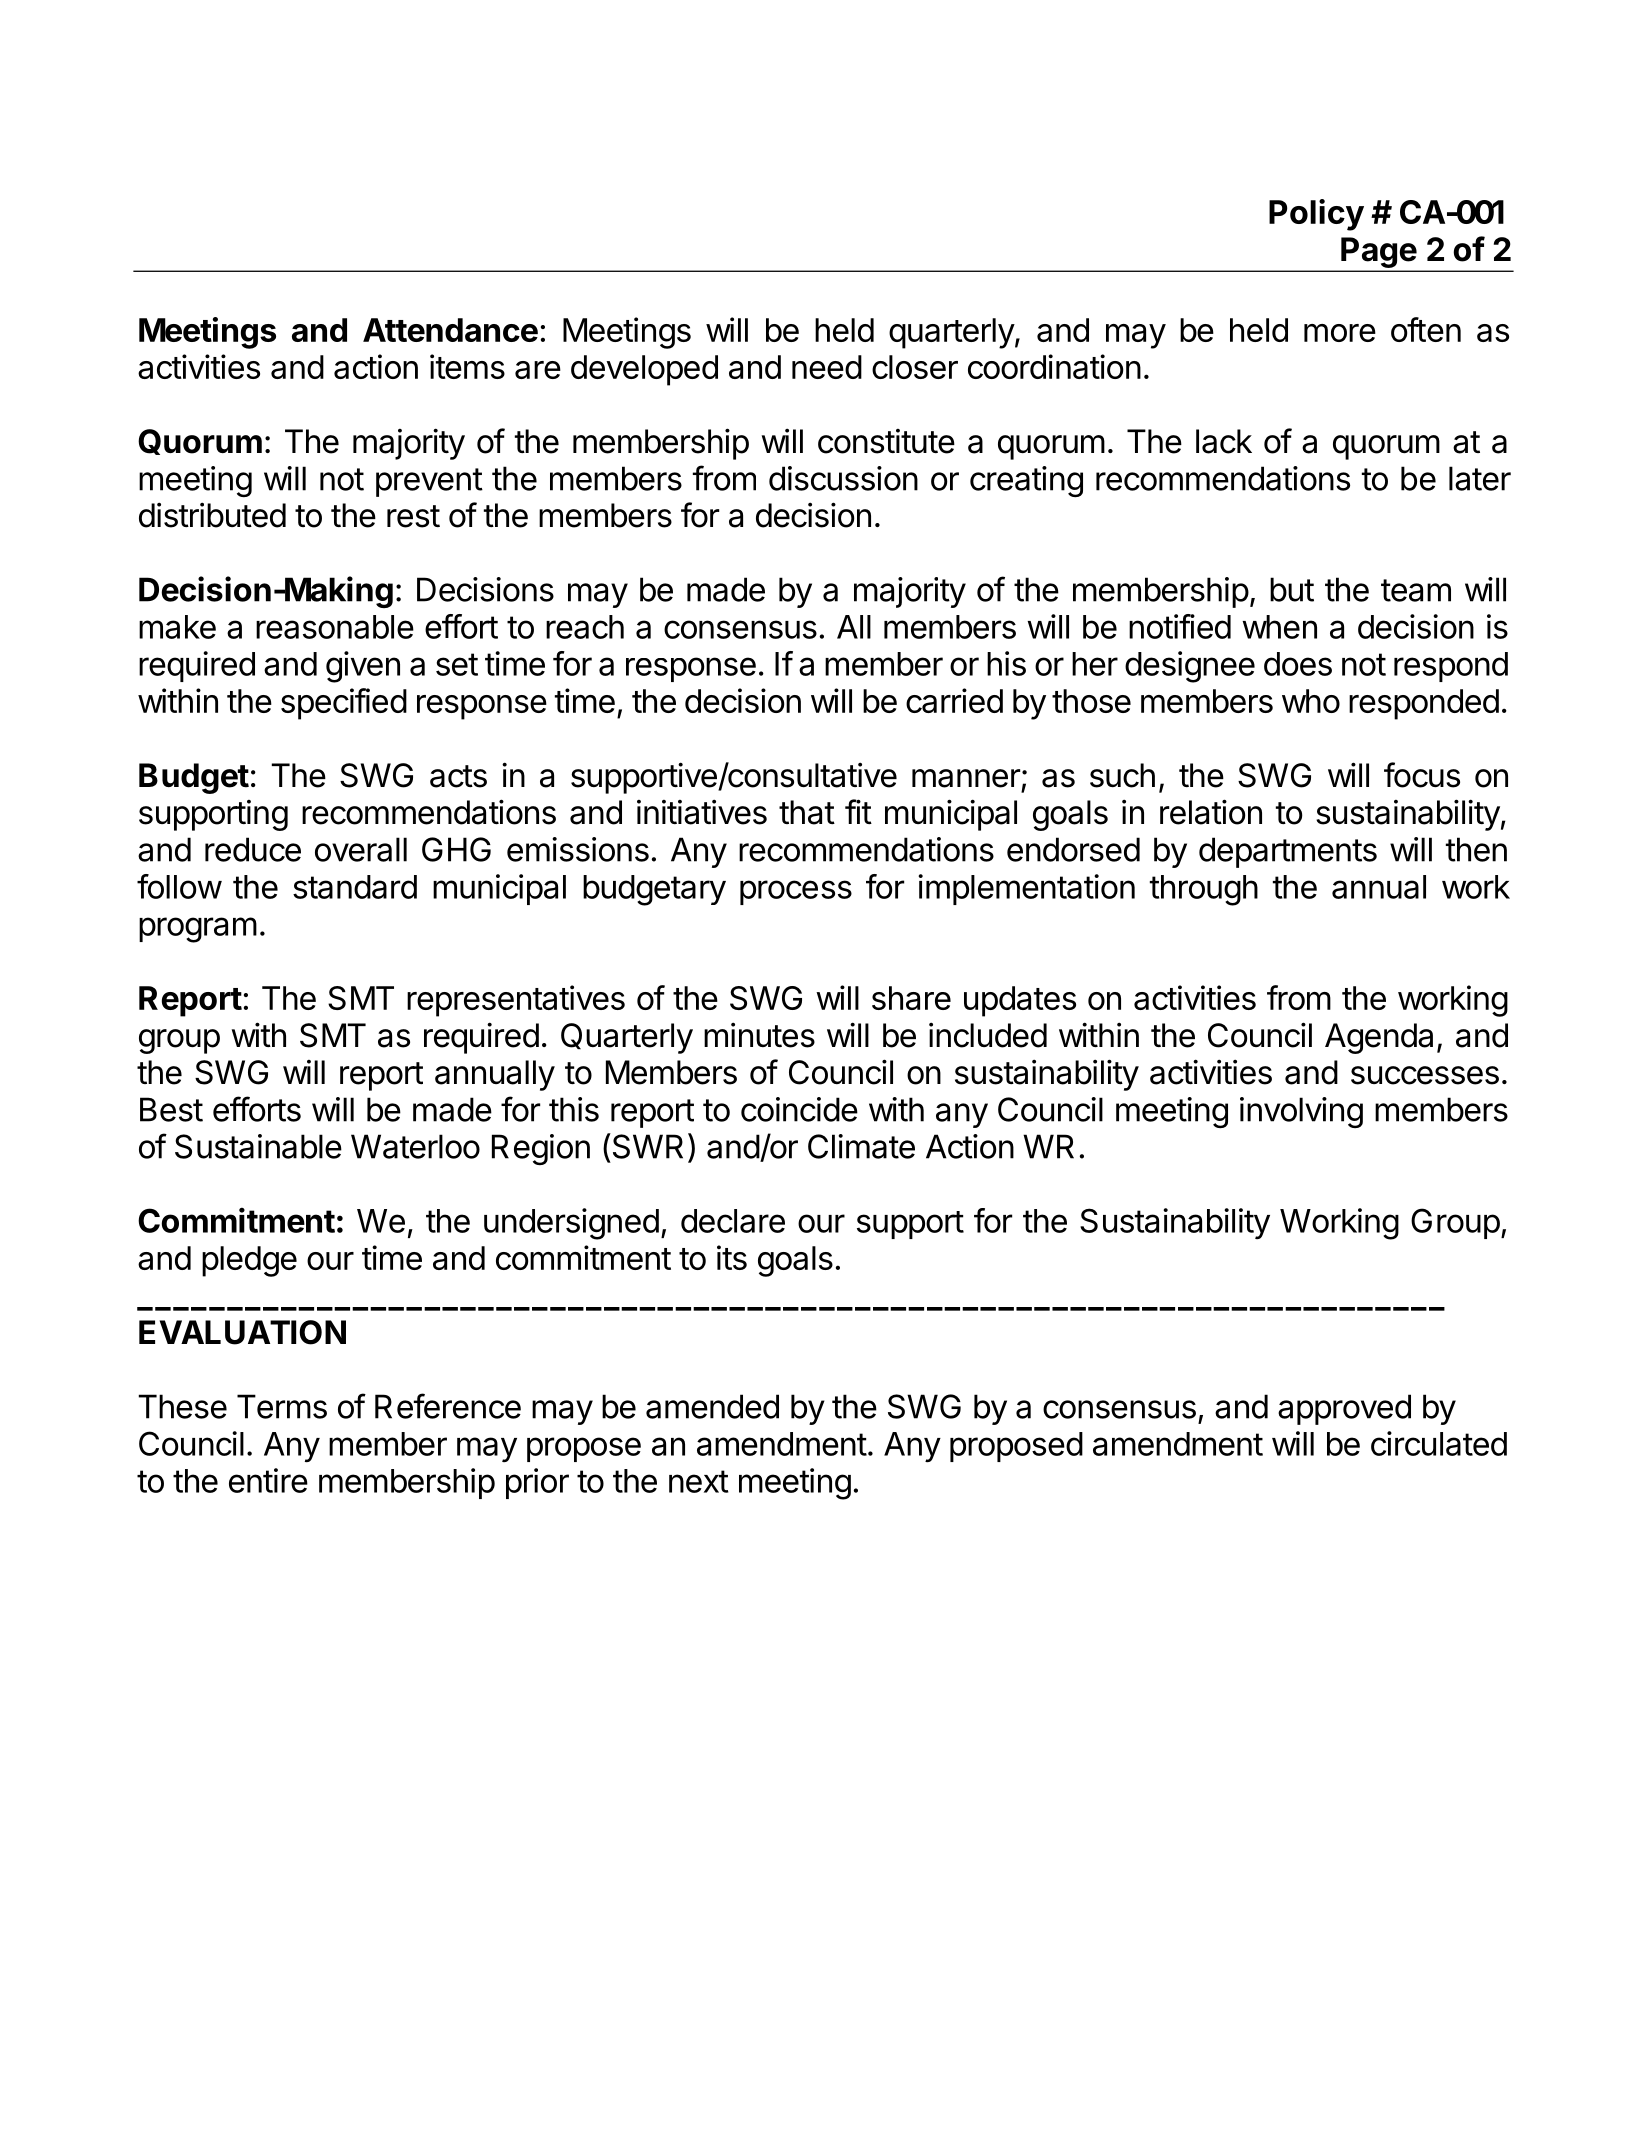 Image resolution: width=1647 pixels, height=2131 pixels. Describe the element at coordinates (1288, 852) in the document. I see `departments` at that location.
